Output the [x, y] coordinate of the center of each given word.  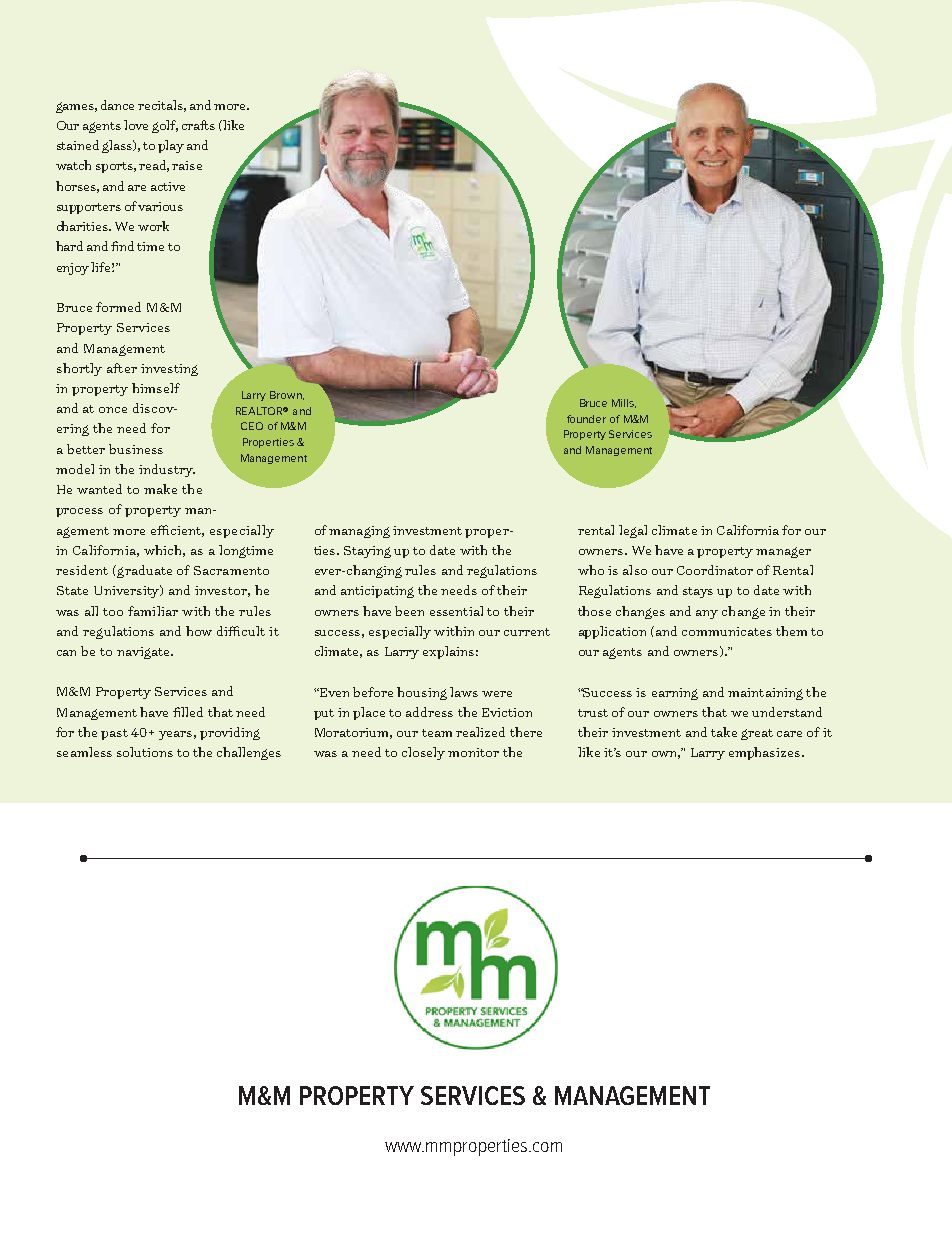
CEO [252, 426]
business [136, 449]
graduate [143, 571]
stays [698, 592]
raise [187, 165]
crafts [198, 125]
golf [165, 126]
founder [586, 419]
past [114, 734]
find [124, 246]
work [153, 226]
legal [633, 531]
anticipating [377, 592]
